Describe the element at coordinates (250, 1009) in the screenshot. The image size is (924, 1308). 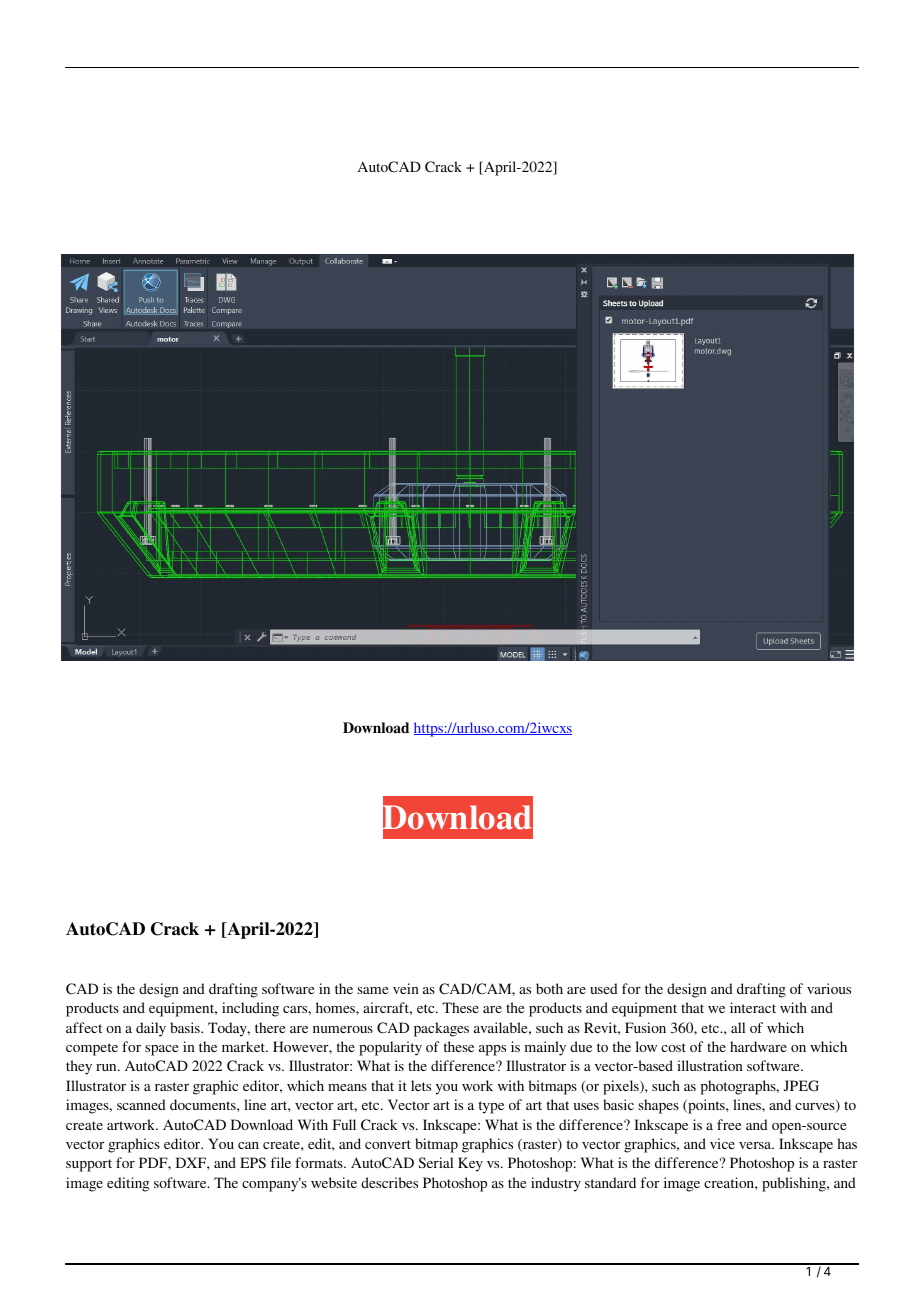
I see `including` at that location.
